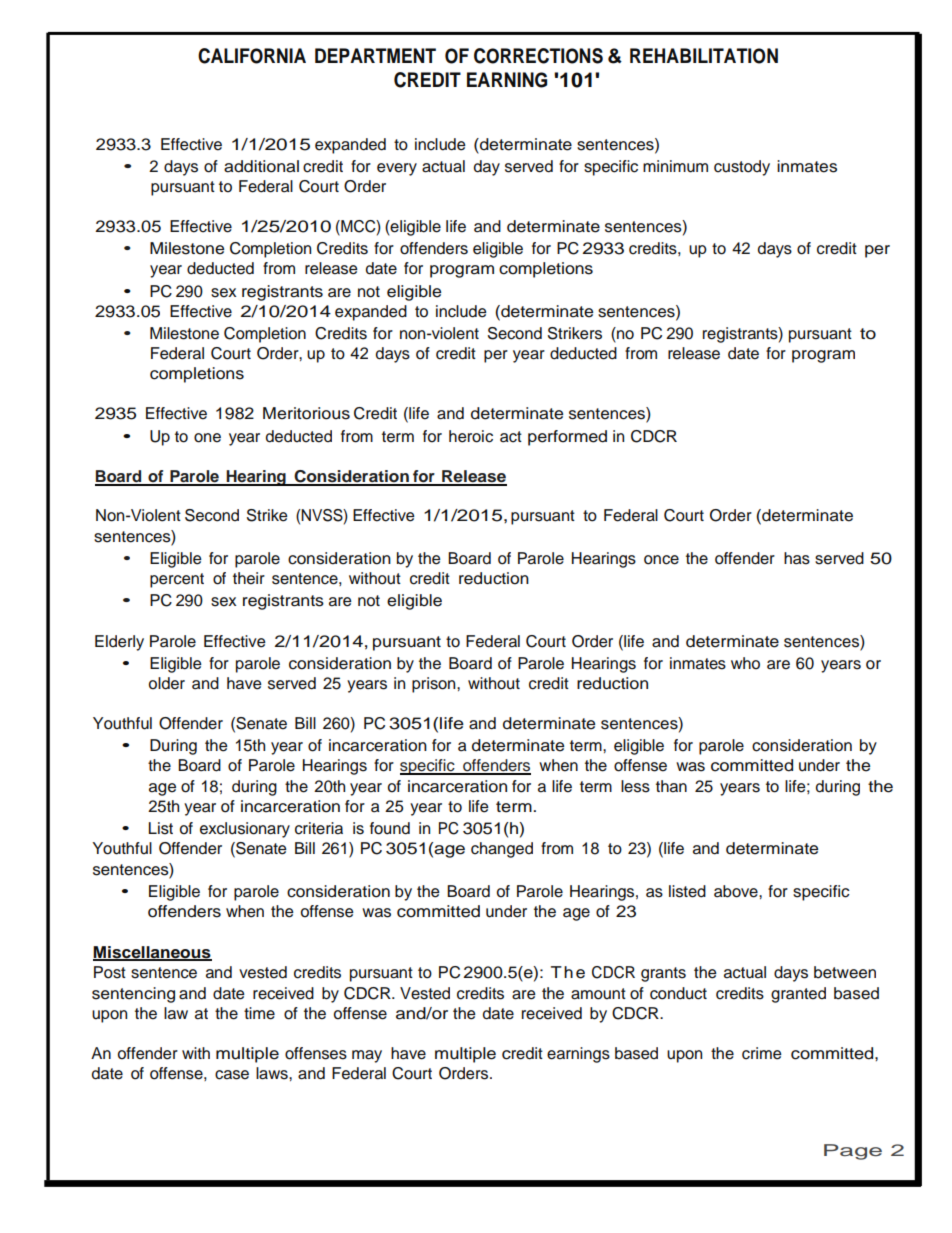 This document has width=952, height=1233. What do you see at coordinates (252, 56) in the document?
I see `CALIFORNIA` at bounding box center [252, 56].
